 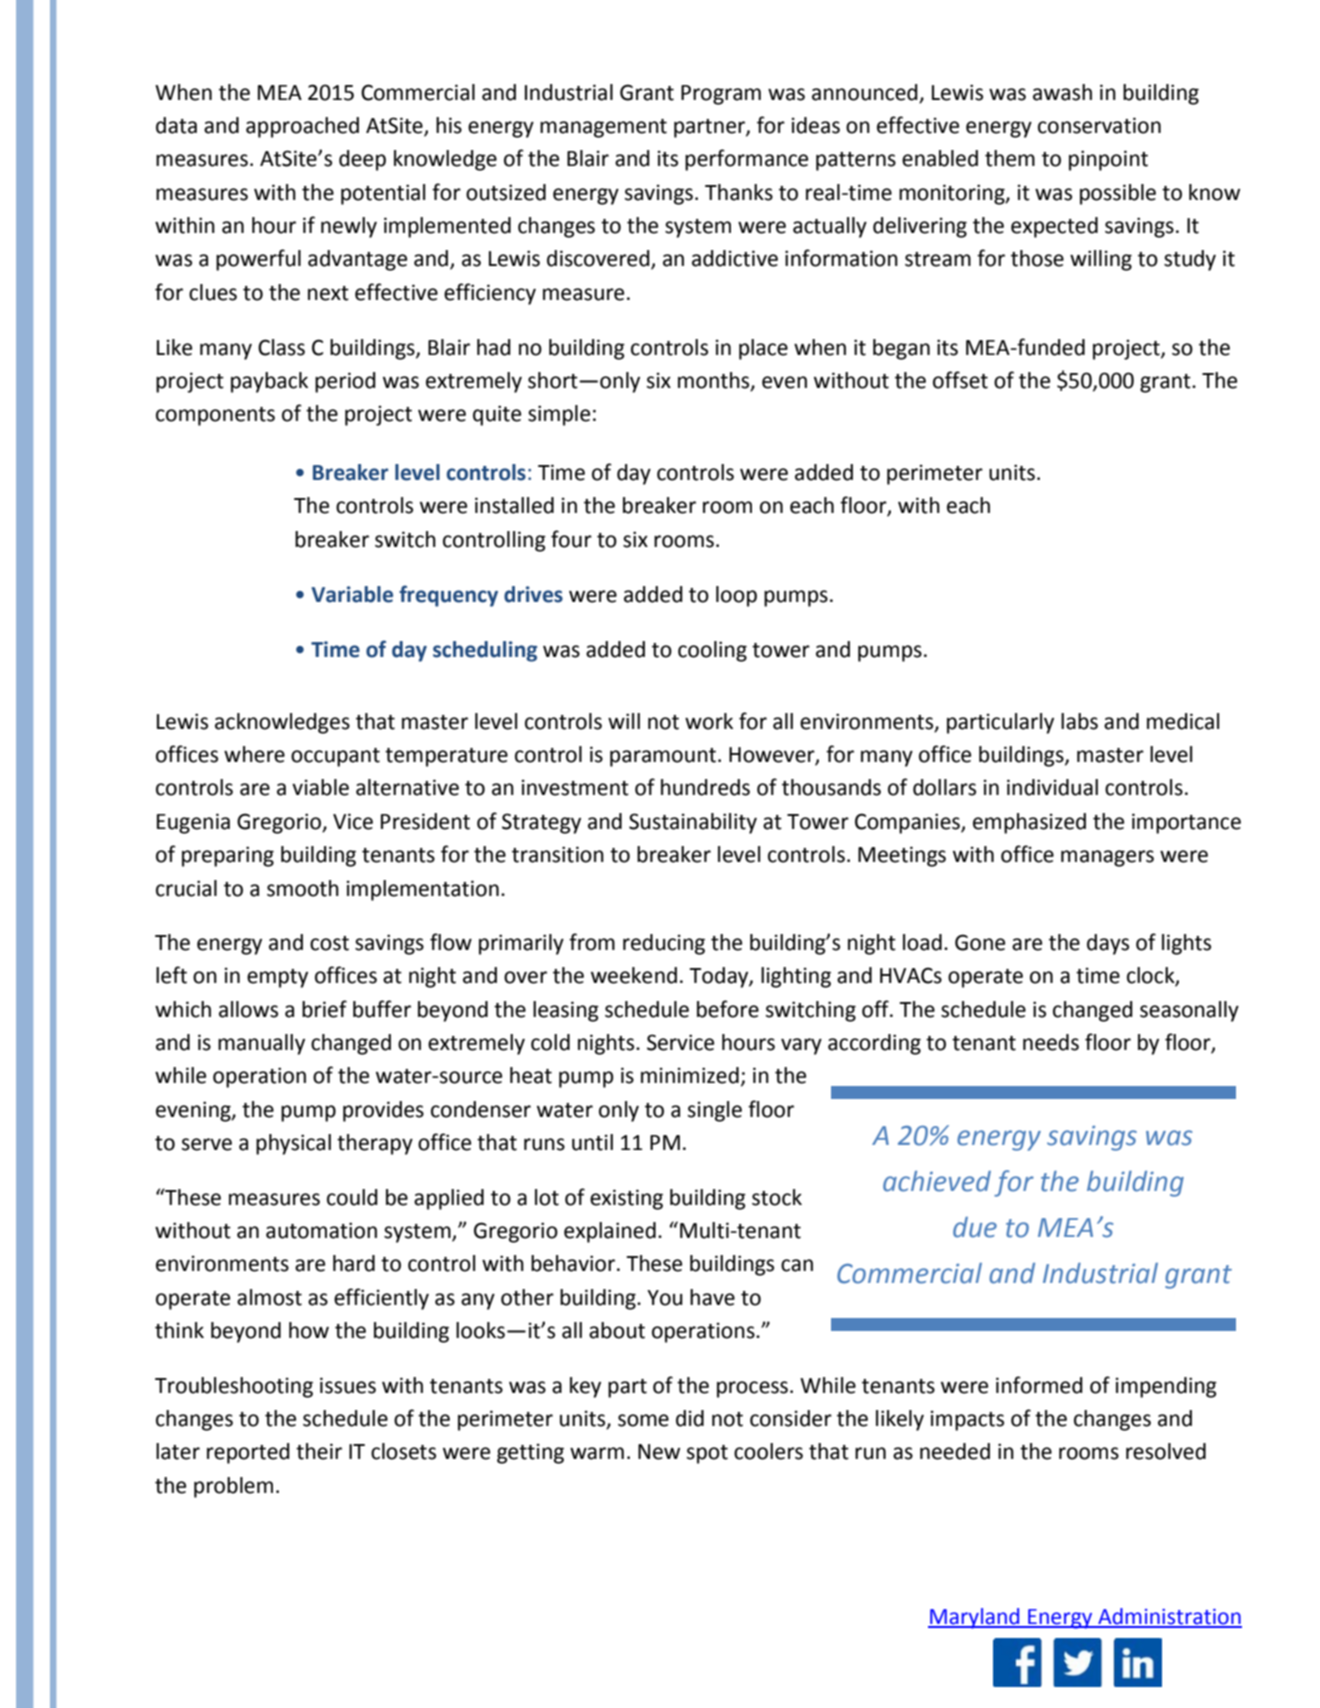 What do you see at coordinates (690, 1075) in the screenshot?
I see `minimized` at bounding box center [690, 1075].
